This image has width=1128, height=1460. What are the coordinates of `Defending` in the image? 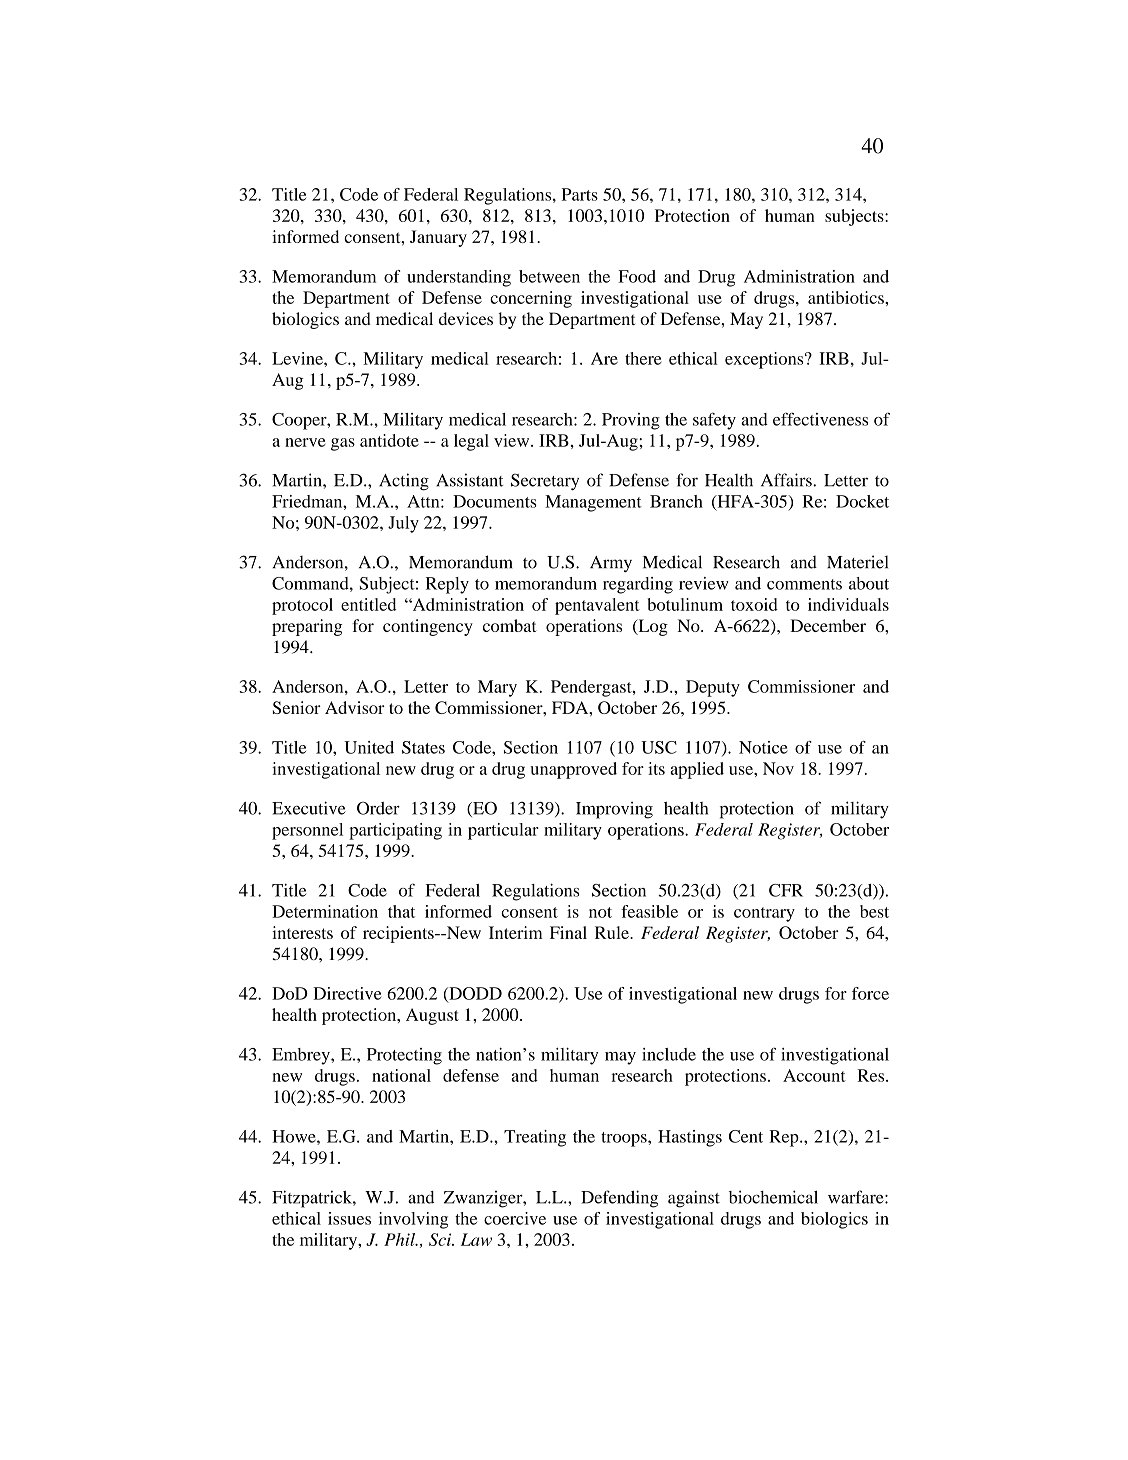 It's located at (619, 1199).
